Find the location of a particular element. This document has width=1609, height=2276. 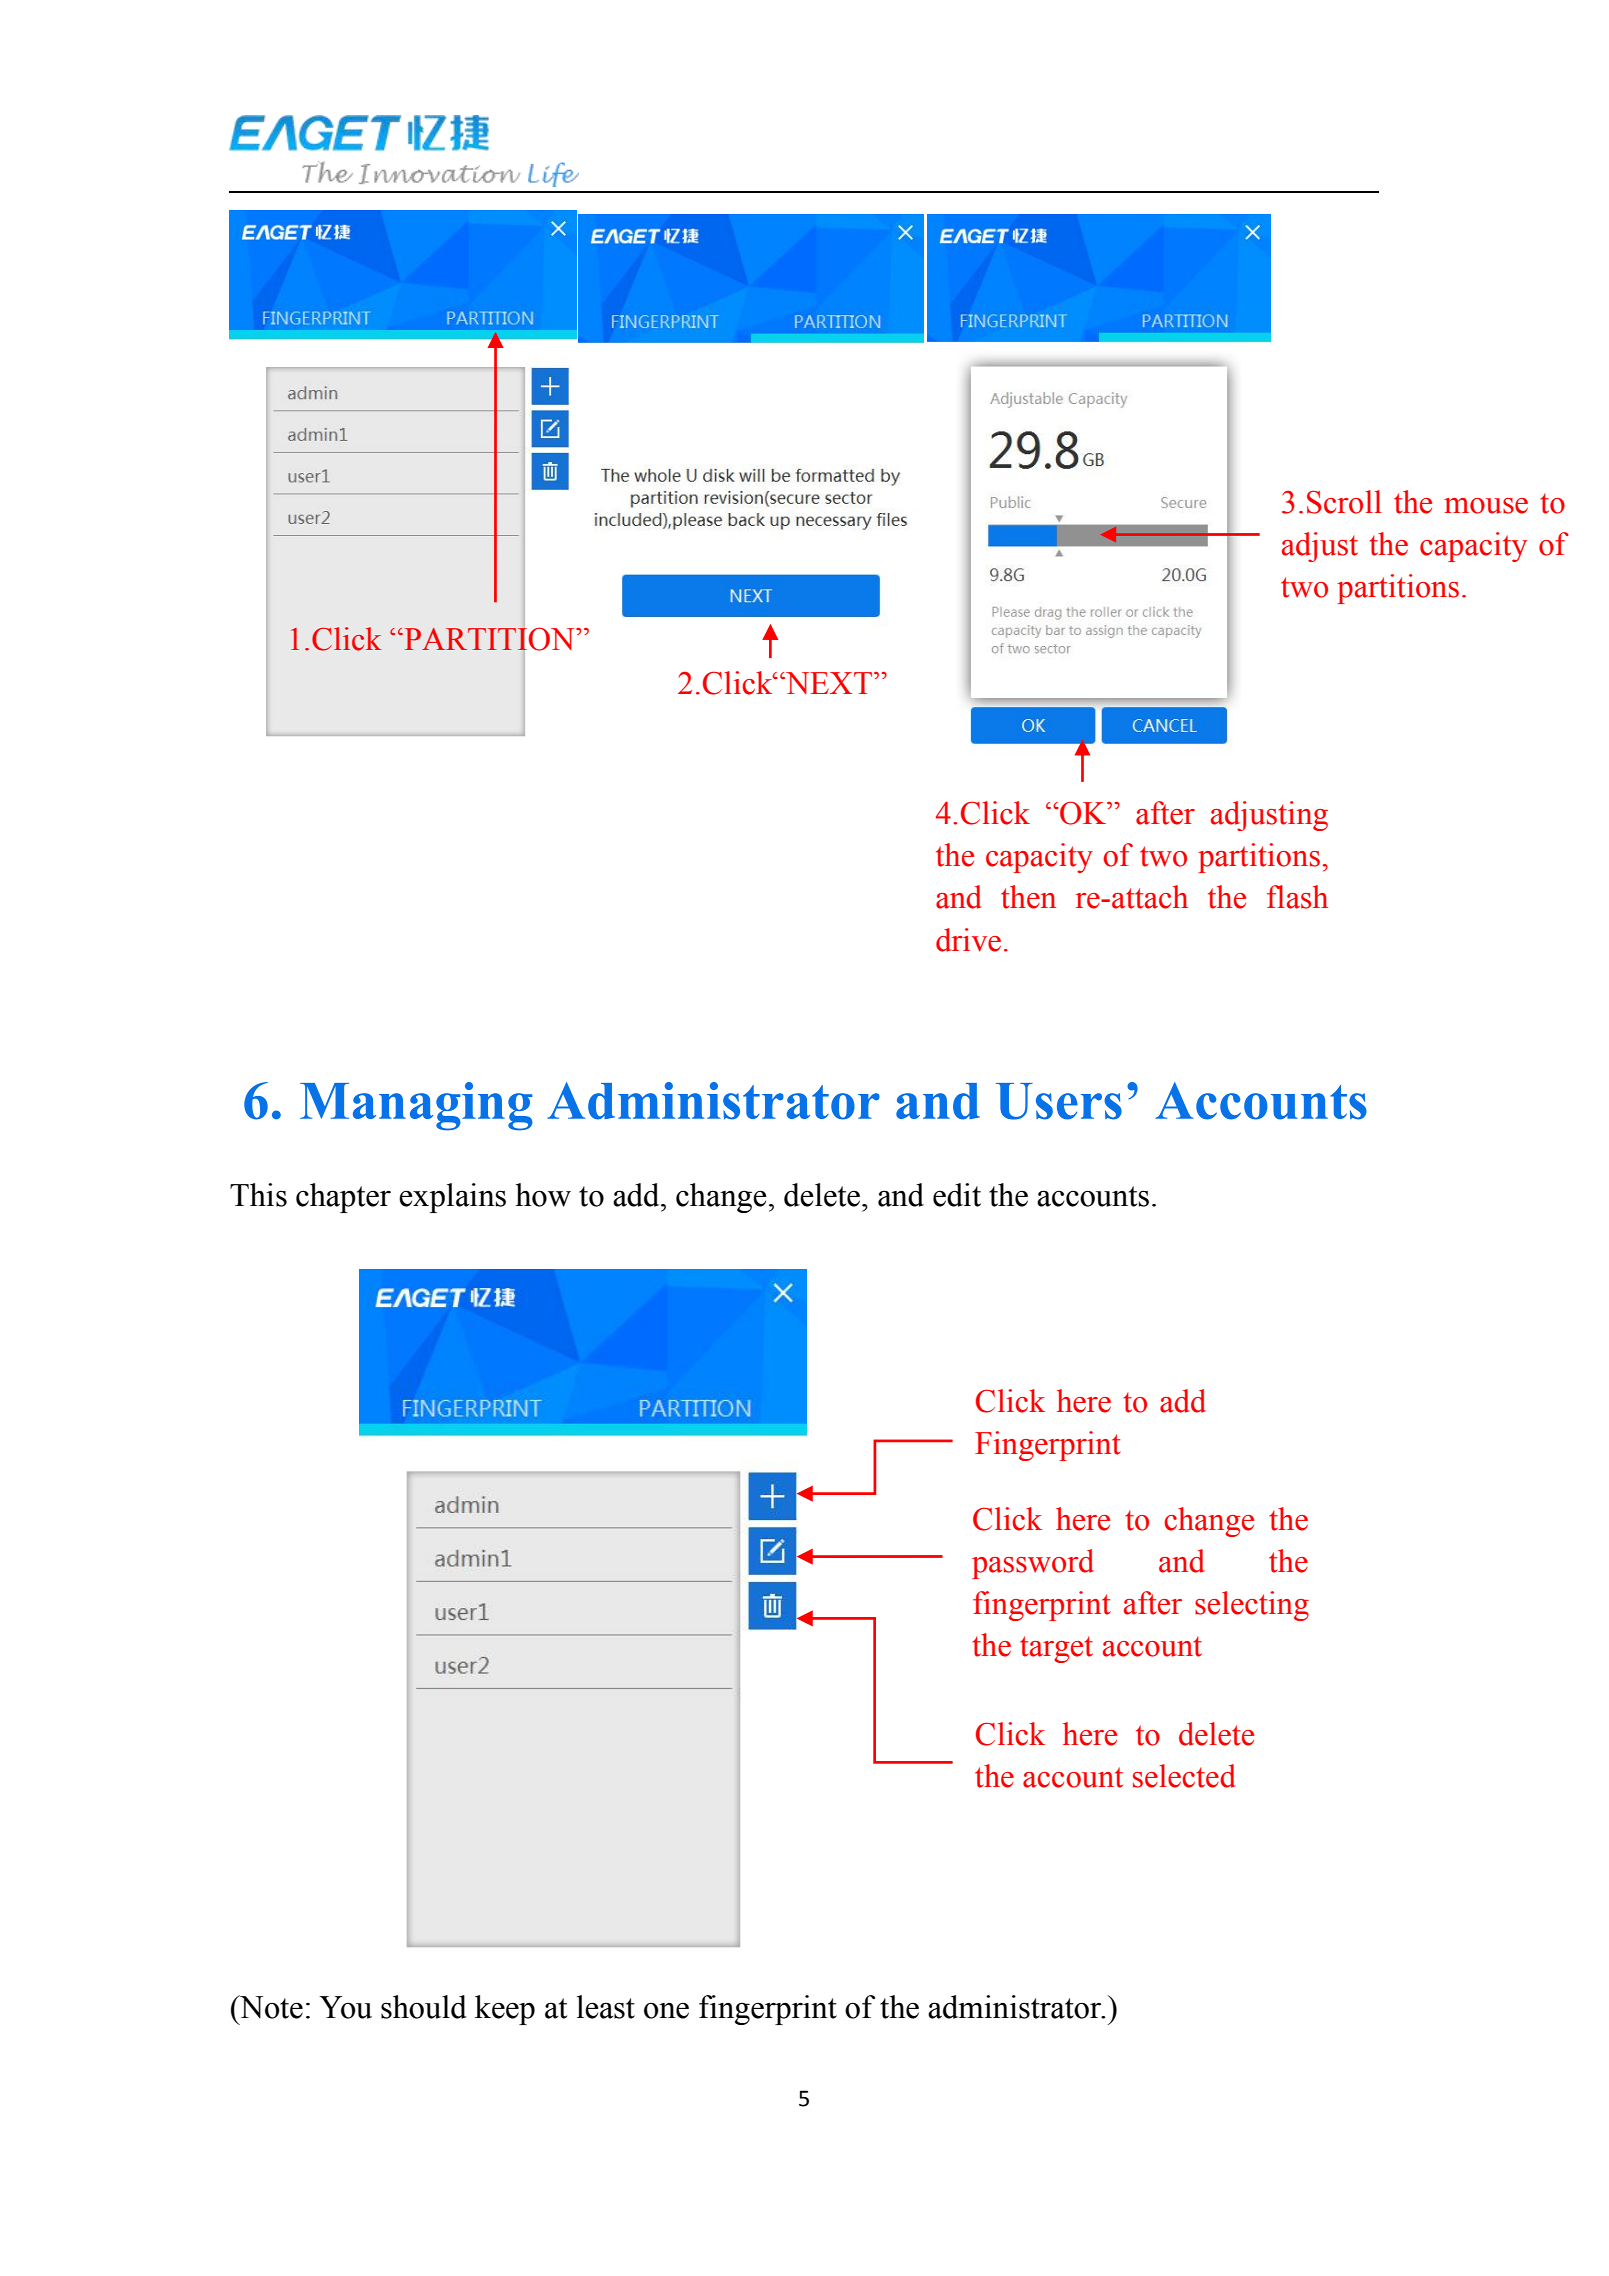

explains is located at coordinates (452, 1198).
